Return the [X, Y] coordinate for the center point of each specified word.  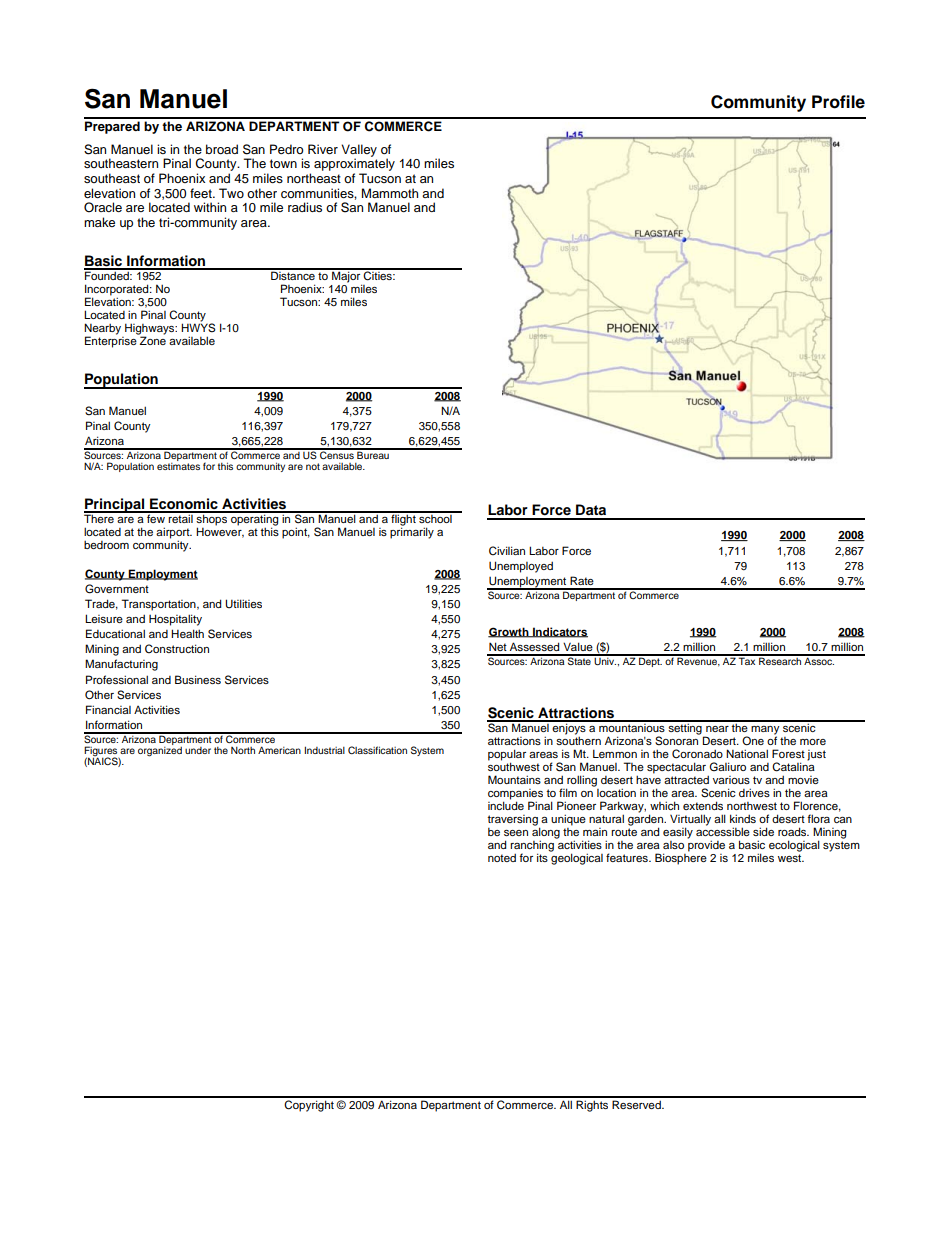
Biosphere [681, 858]
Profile [838, 102]
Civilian [507, 551]
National [747, 753]
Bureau [373, 454]
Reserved [637, 1104]
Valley [359, 151]
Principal [115, 505]
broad [222, 149]
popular [507, 756]
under [198, 750]
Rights [592, 1106]
